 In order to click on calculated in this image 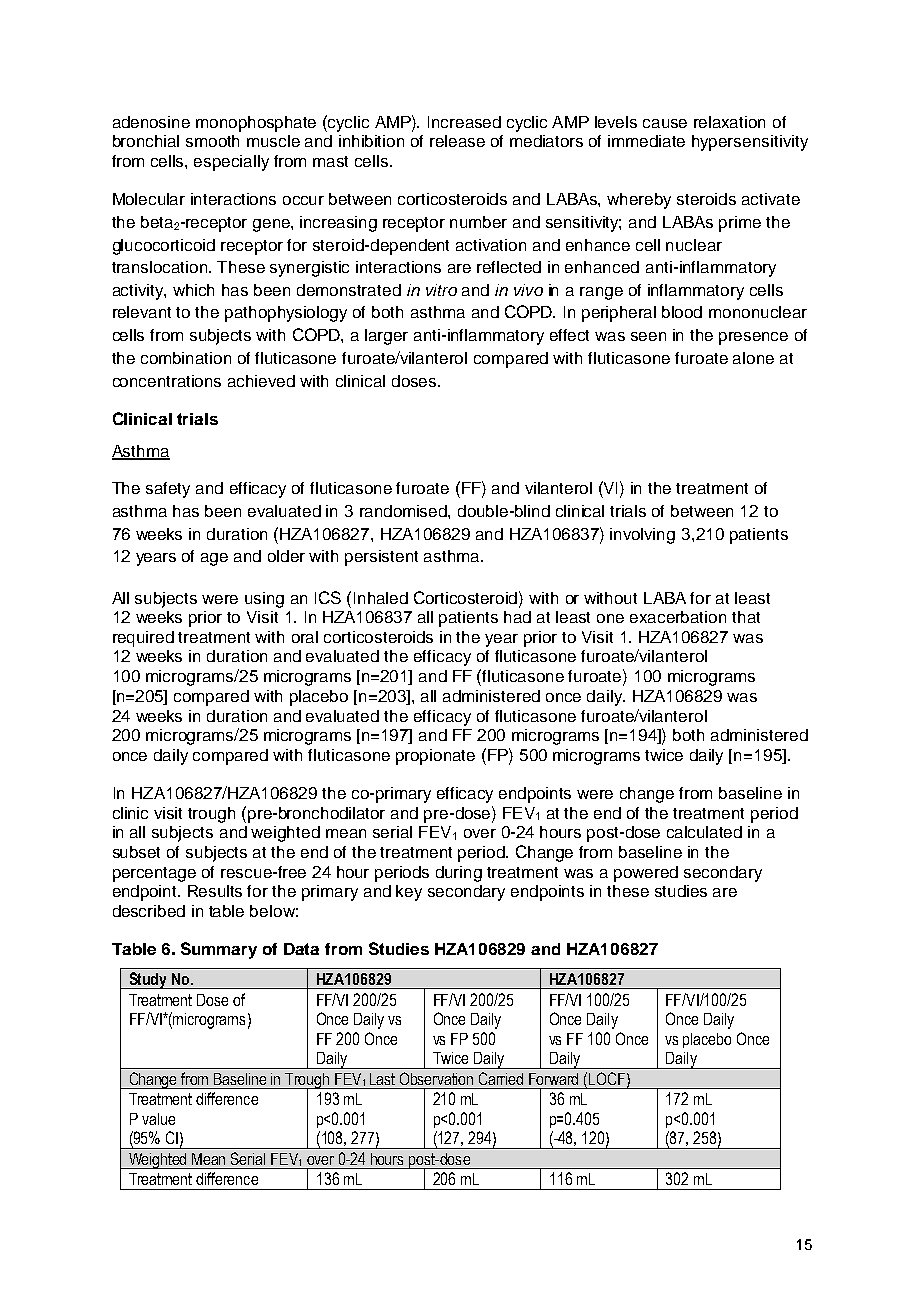, I will do `click(704, 832)`.
